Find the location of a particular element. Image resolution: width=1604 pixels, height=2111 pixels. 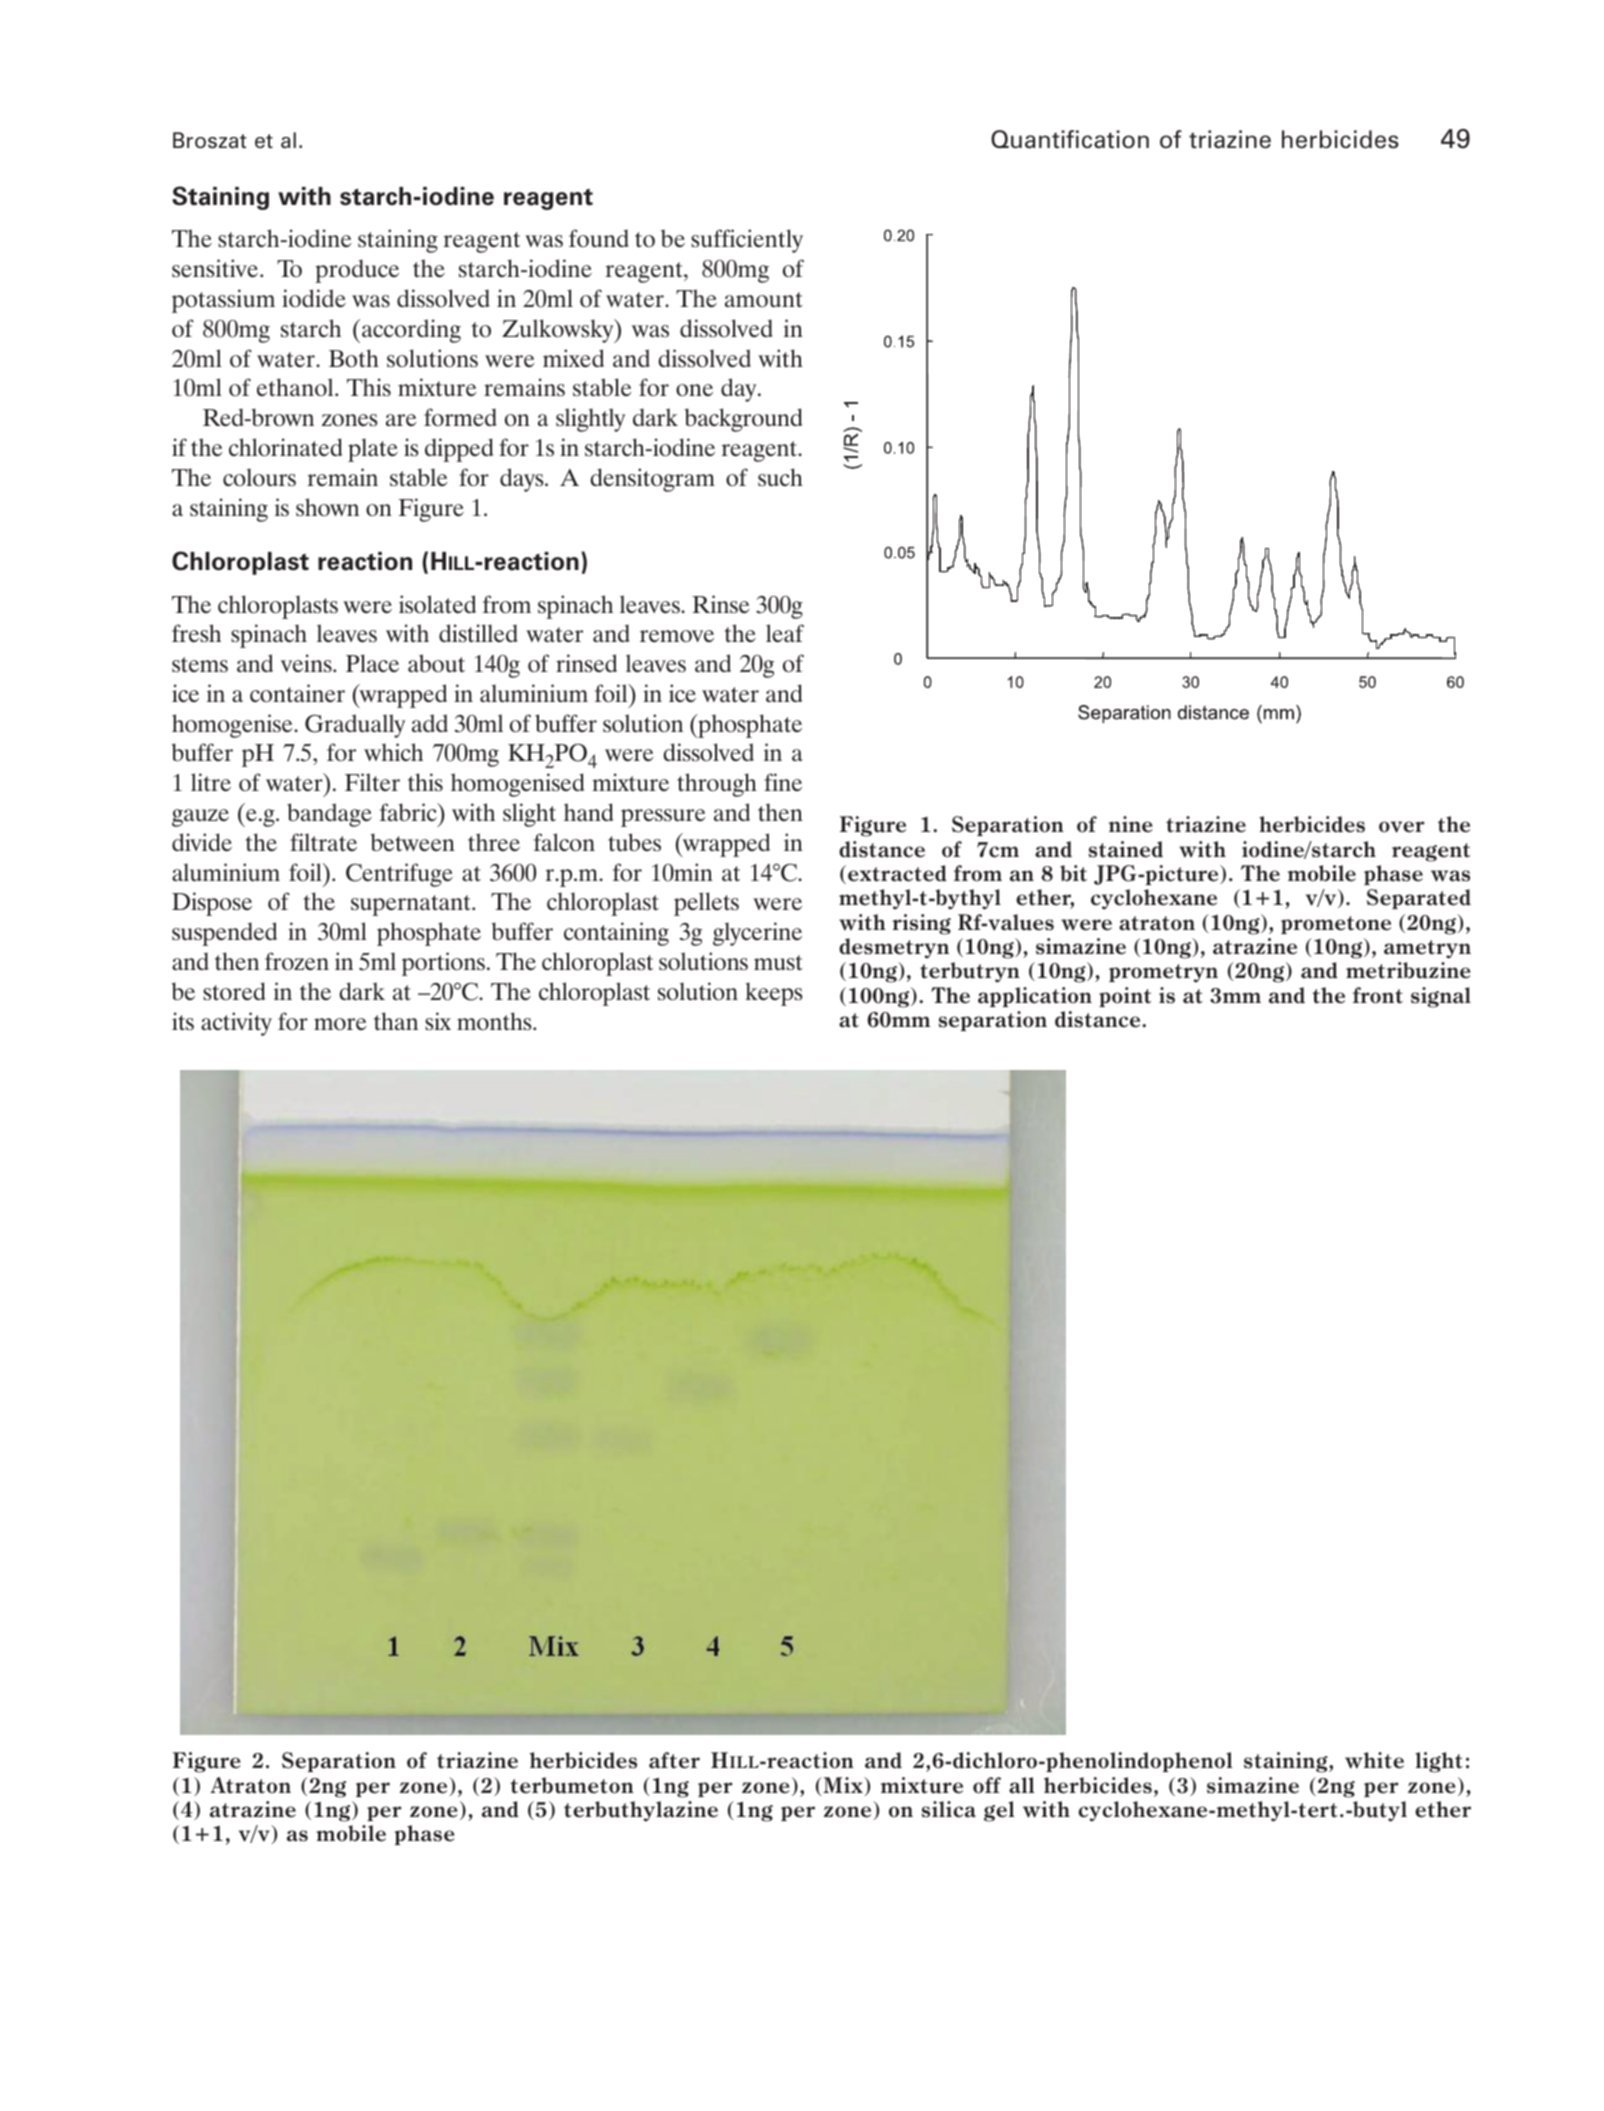

Gradually is located at coordinates (355, 726).
